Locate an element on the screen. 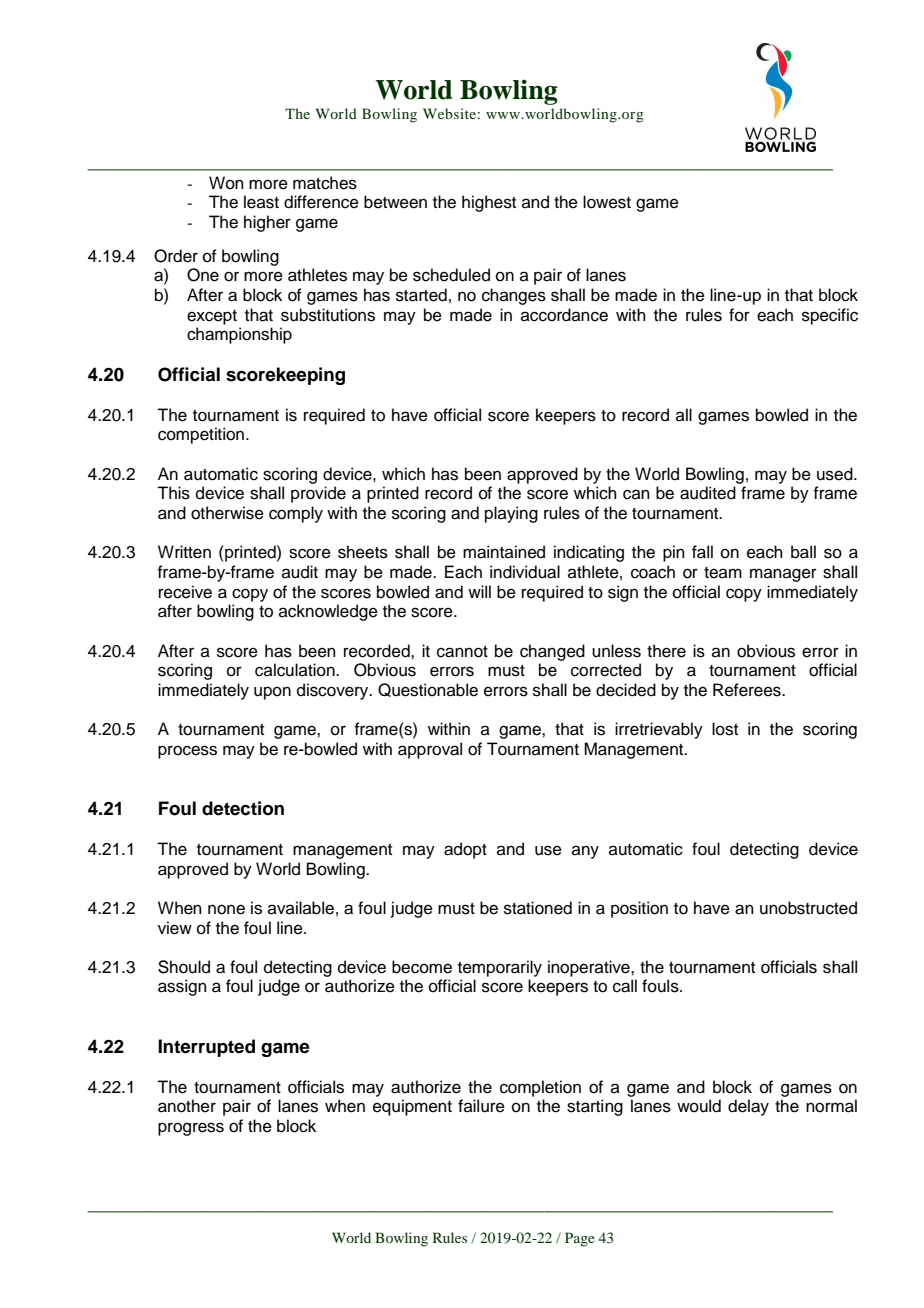 The image size is (924, 1308). maintained is located at coordinates (504, 552).
